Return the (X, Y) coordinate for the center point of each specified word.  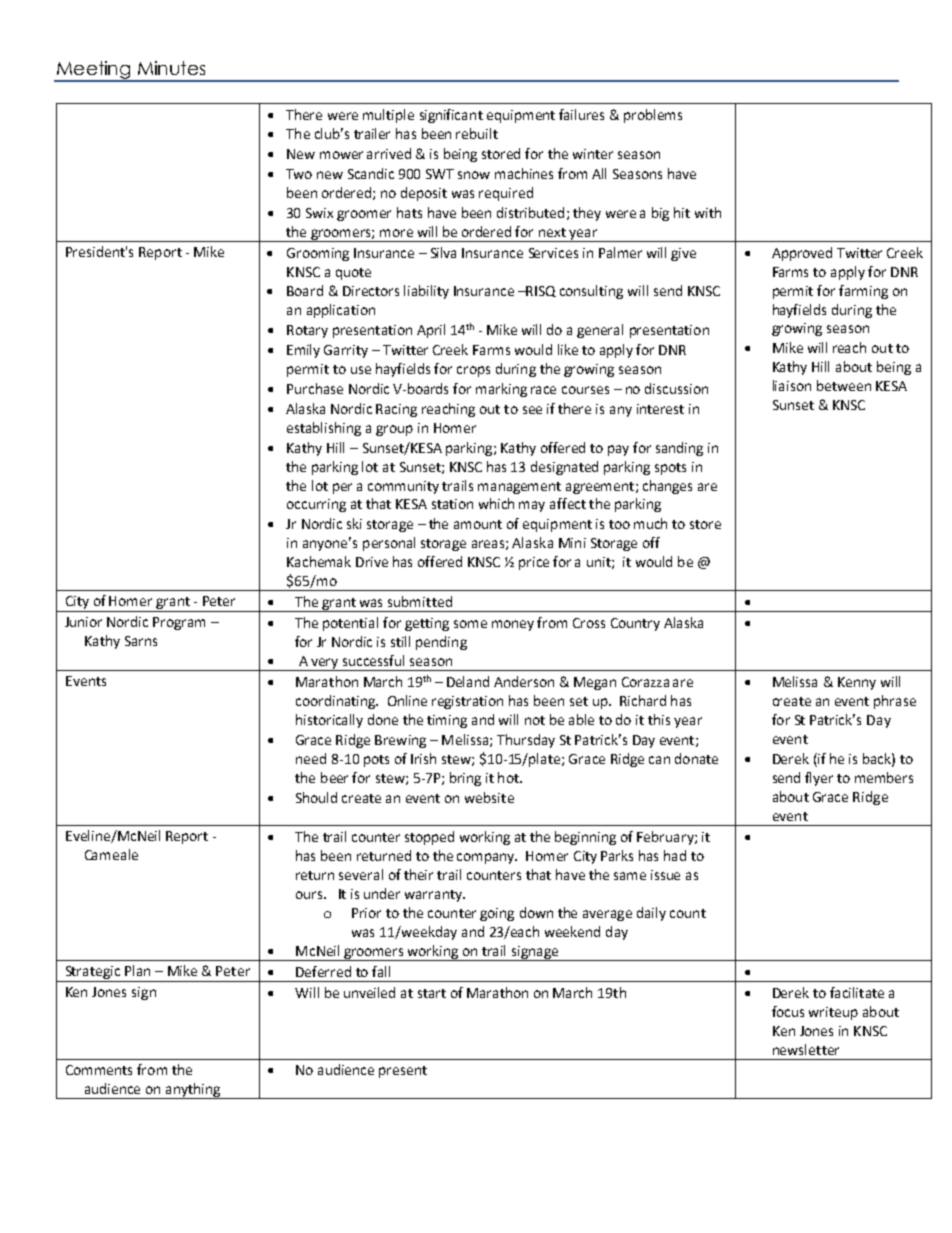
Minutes (171, 68)
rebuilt (477, 133)
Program (179, 623)
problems (653, 116)
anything (193, 1091)
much (650, 523)
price (534, 563)
